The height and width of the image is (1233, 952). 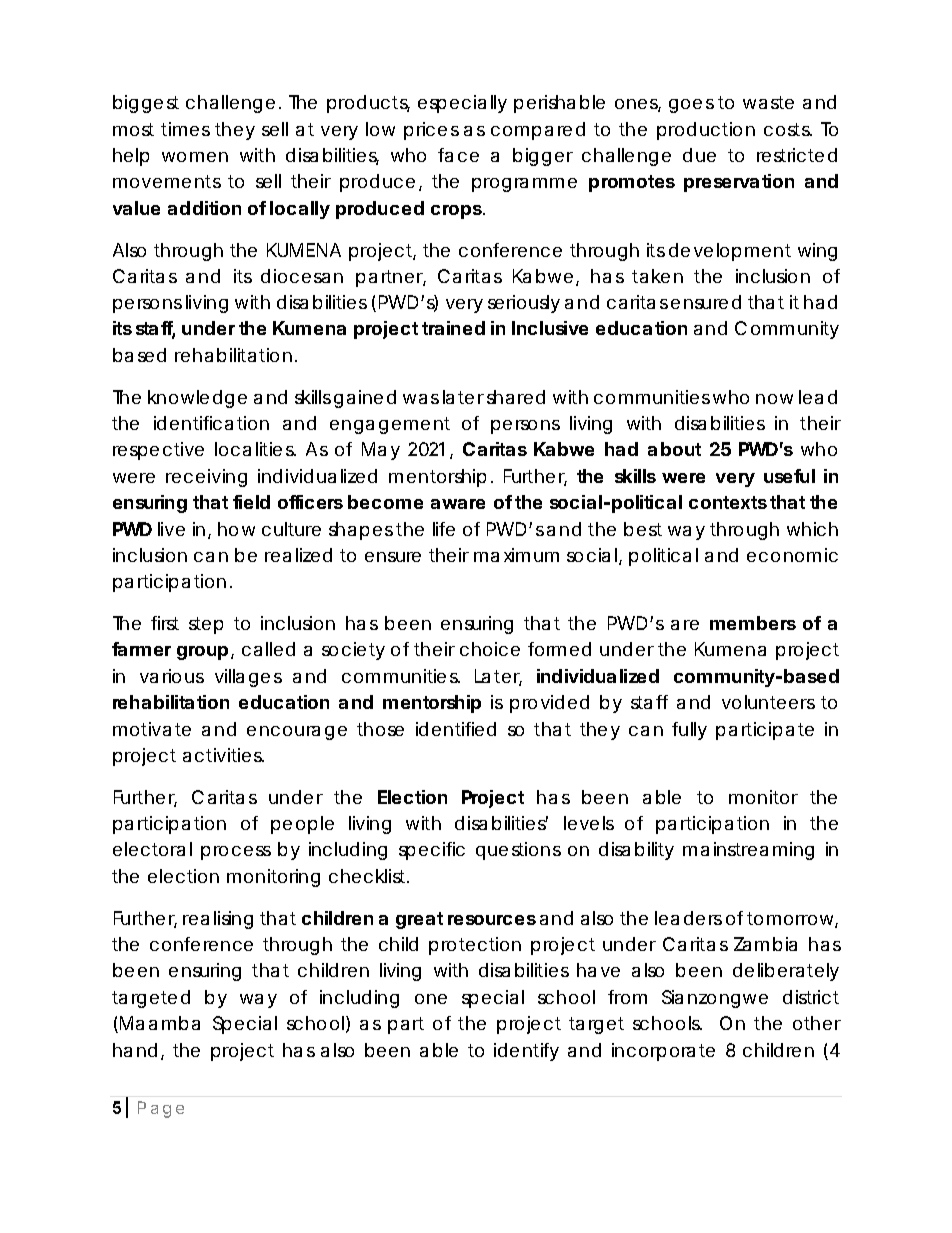 I want to click on maximum, so click(x=516, y=555).
